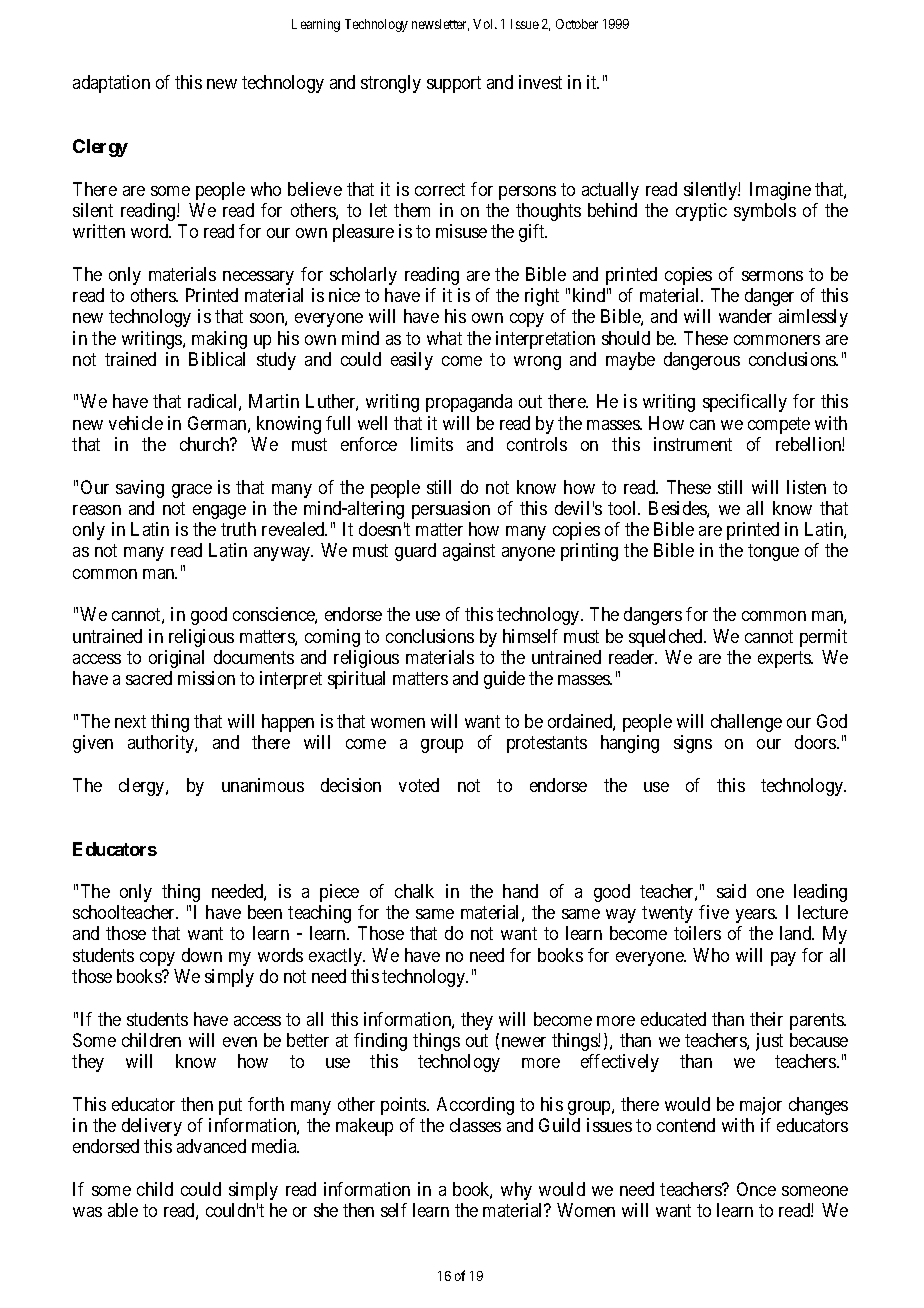  I want to click on against, so click(469, 552).
